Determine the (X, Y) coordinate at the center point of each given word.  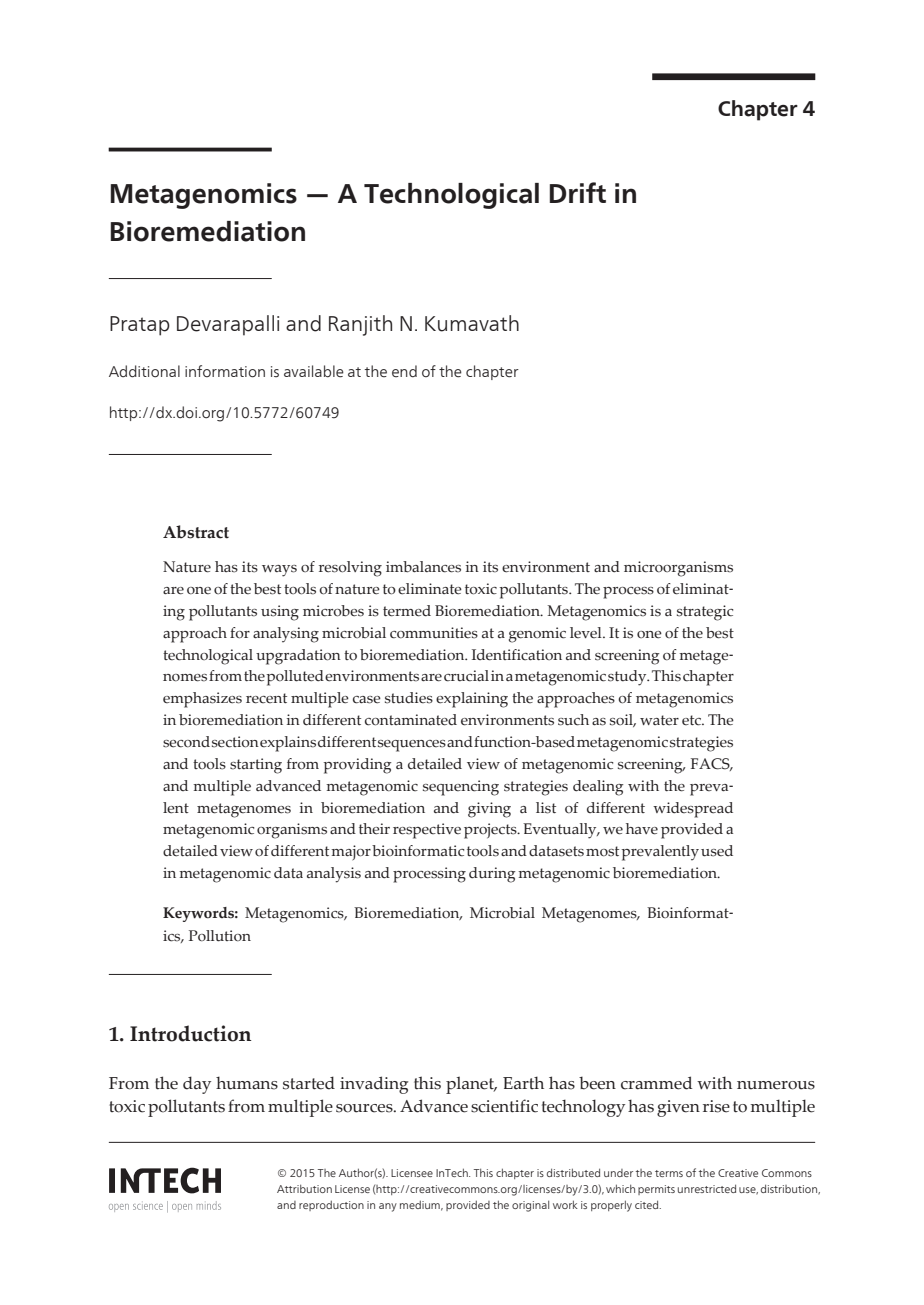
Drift (578, 192)
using (280, 613)
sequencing (461, 788)
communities (434, 633)
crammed (656, 1083)
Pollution (220, 936)
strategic (705, 613)
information (225, 371)
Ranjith (360, 325)
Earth (523, 1082)
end (404, 371)
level (587, 632)
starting (256, 766)
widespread (693, 810)
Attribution (304, 1188)
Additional (144, 371)
